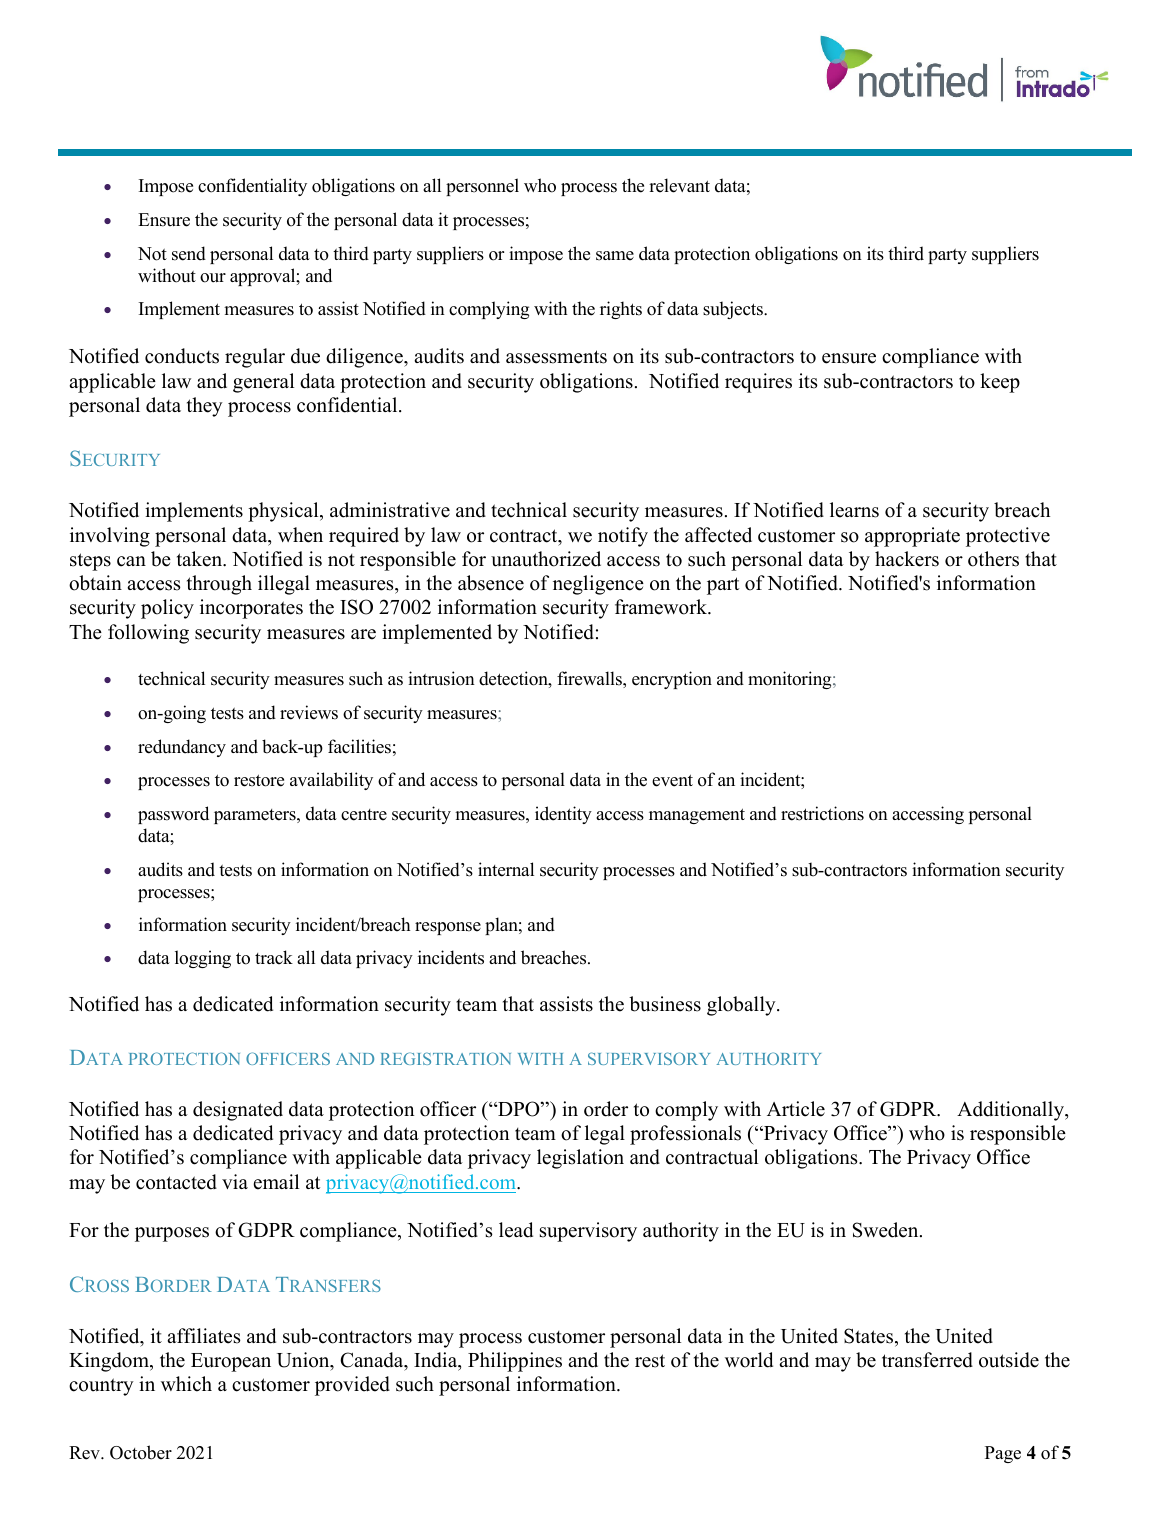 The height and width of the page is (1520, 1175). Describe the element at coordinates (173, 815) in the page. I see `password` at that location.
